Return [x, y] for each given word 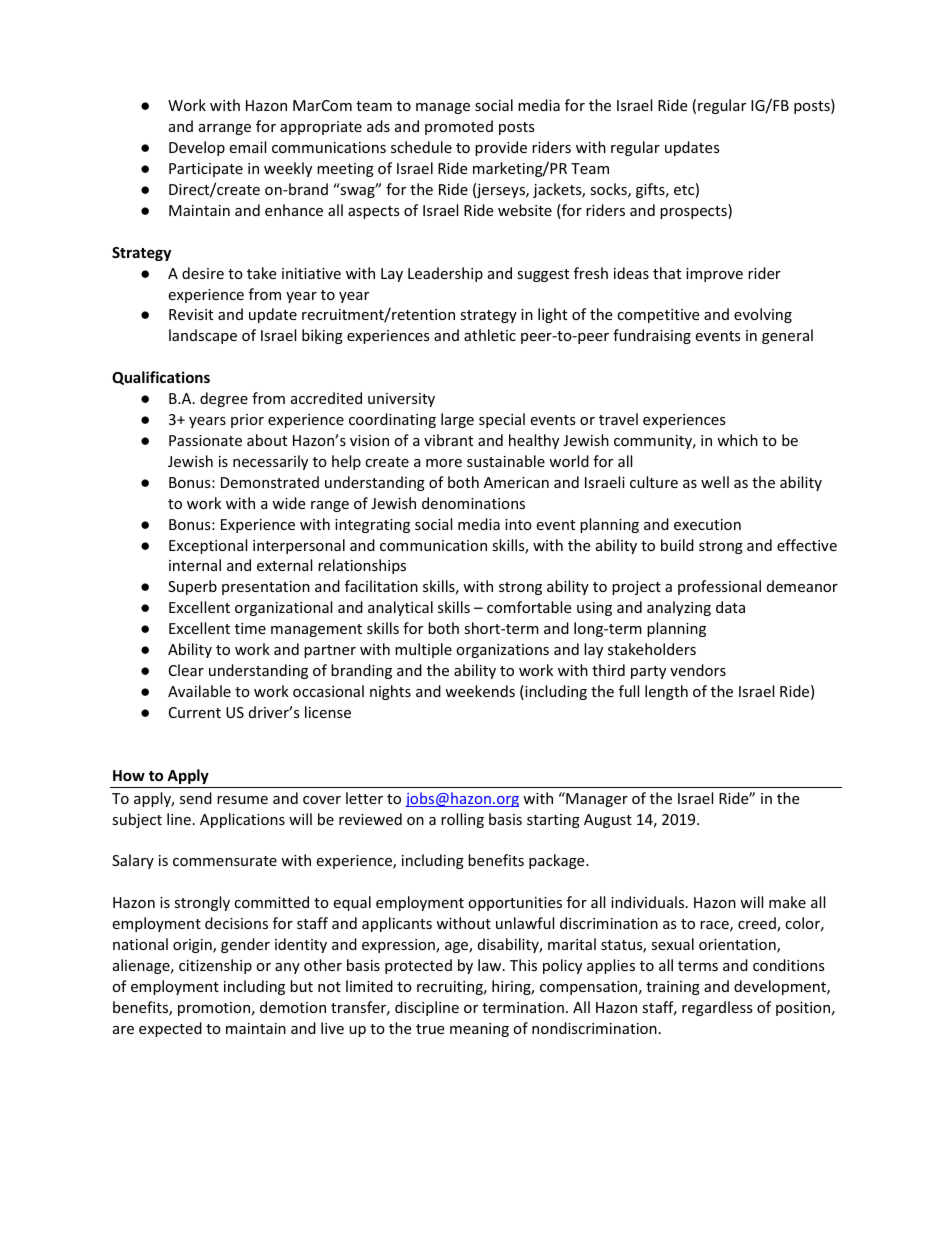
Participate [206, 170]
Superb [192, 587]
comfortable [529, 607]
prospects [694, 211]
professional [719, 587]
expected [170, 1029]
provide [501, 148]
